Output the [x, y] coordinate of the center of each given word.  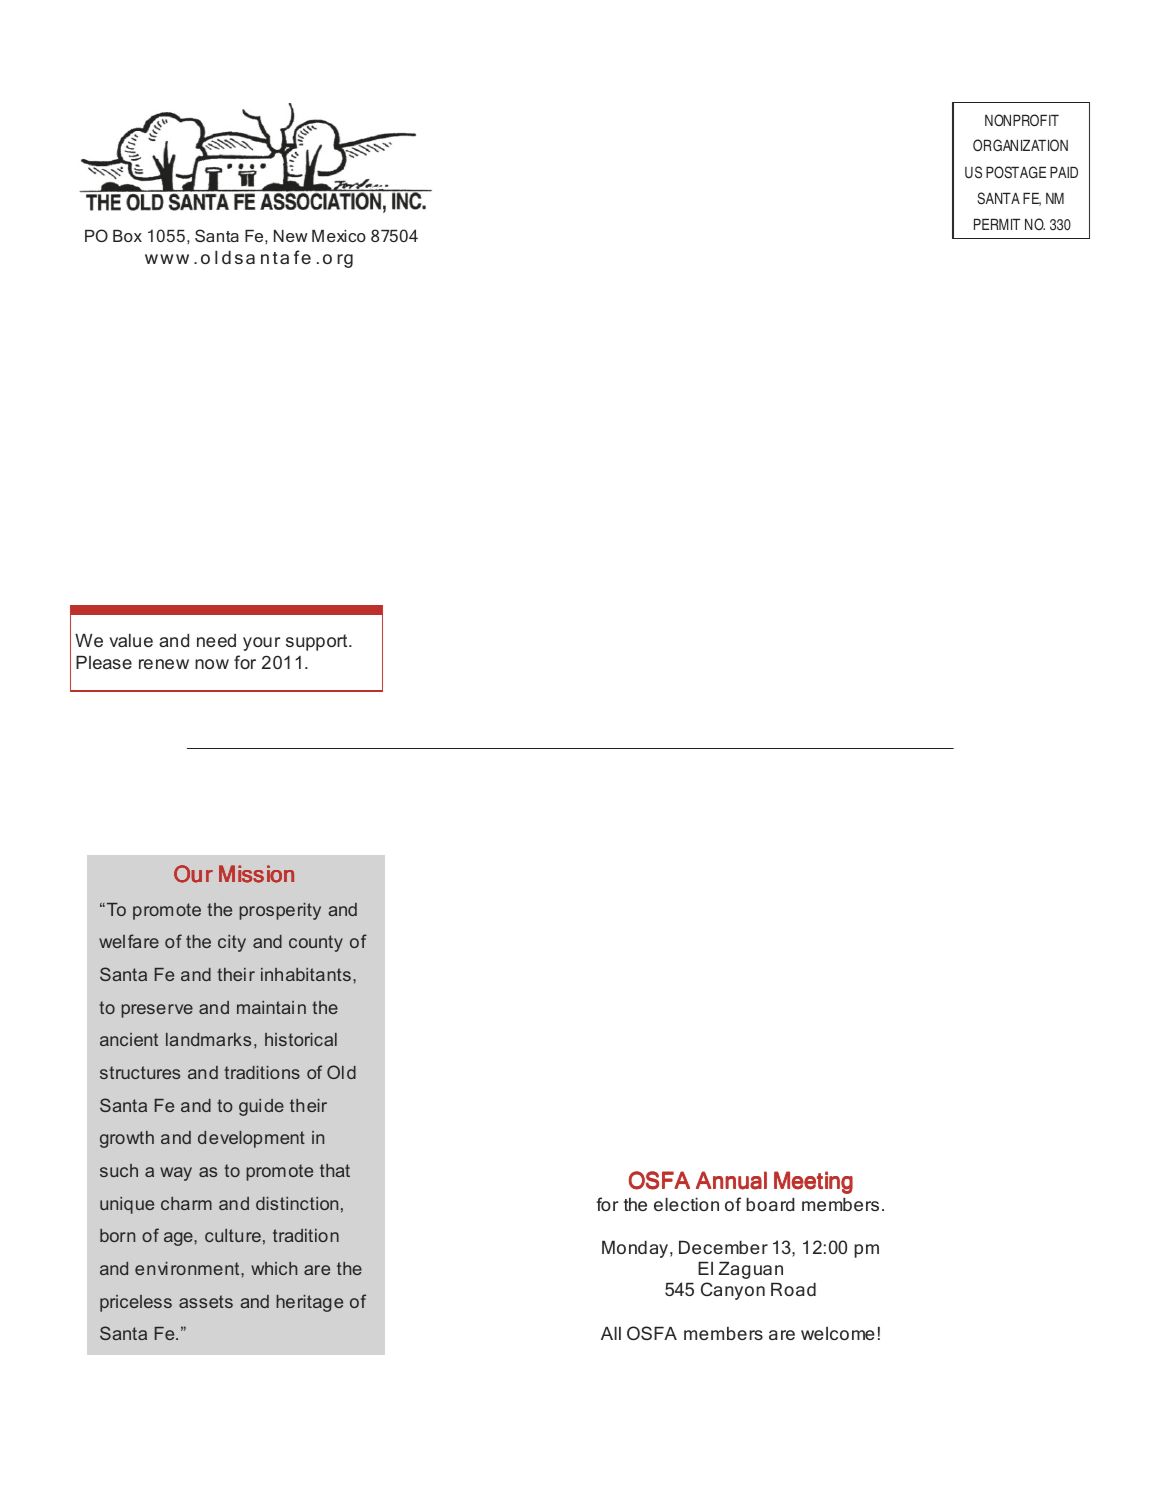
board [770, 1204]
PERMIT [997, 224]
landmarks [208, 1039]
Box [127, 236]
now [212, 664]
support [318, 642]
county [316, 943]
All [611, 1333]
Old [341, 1072]
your [261, 644]
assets [206, 1301]
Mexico [339, 236]
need [216, 640]
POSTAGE [1016, 172]
